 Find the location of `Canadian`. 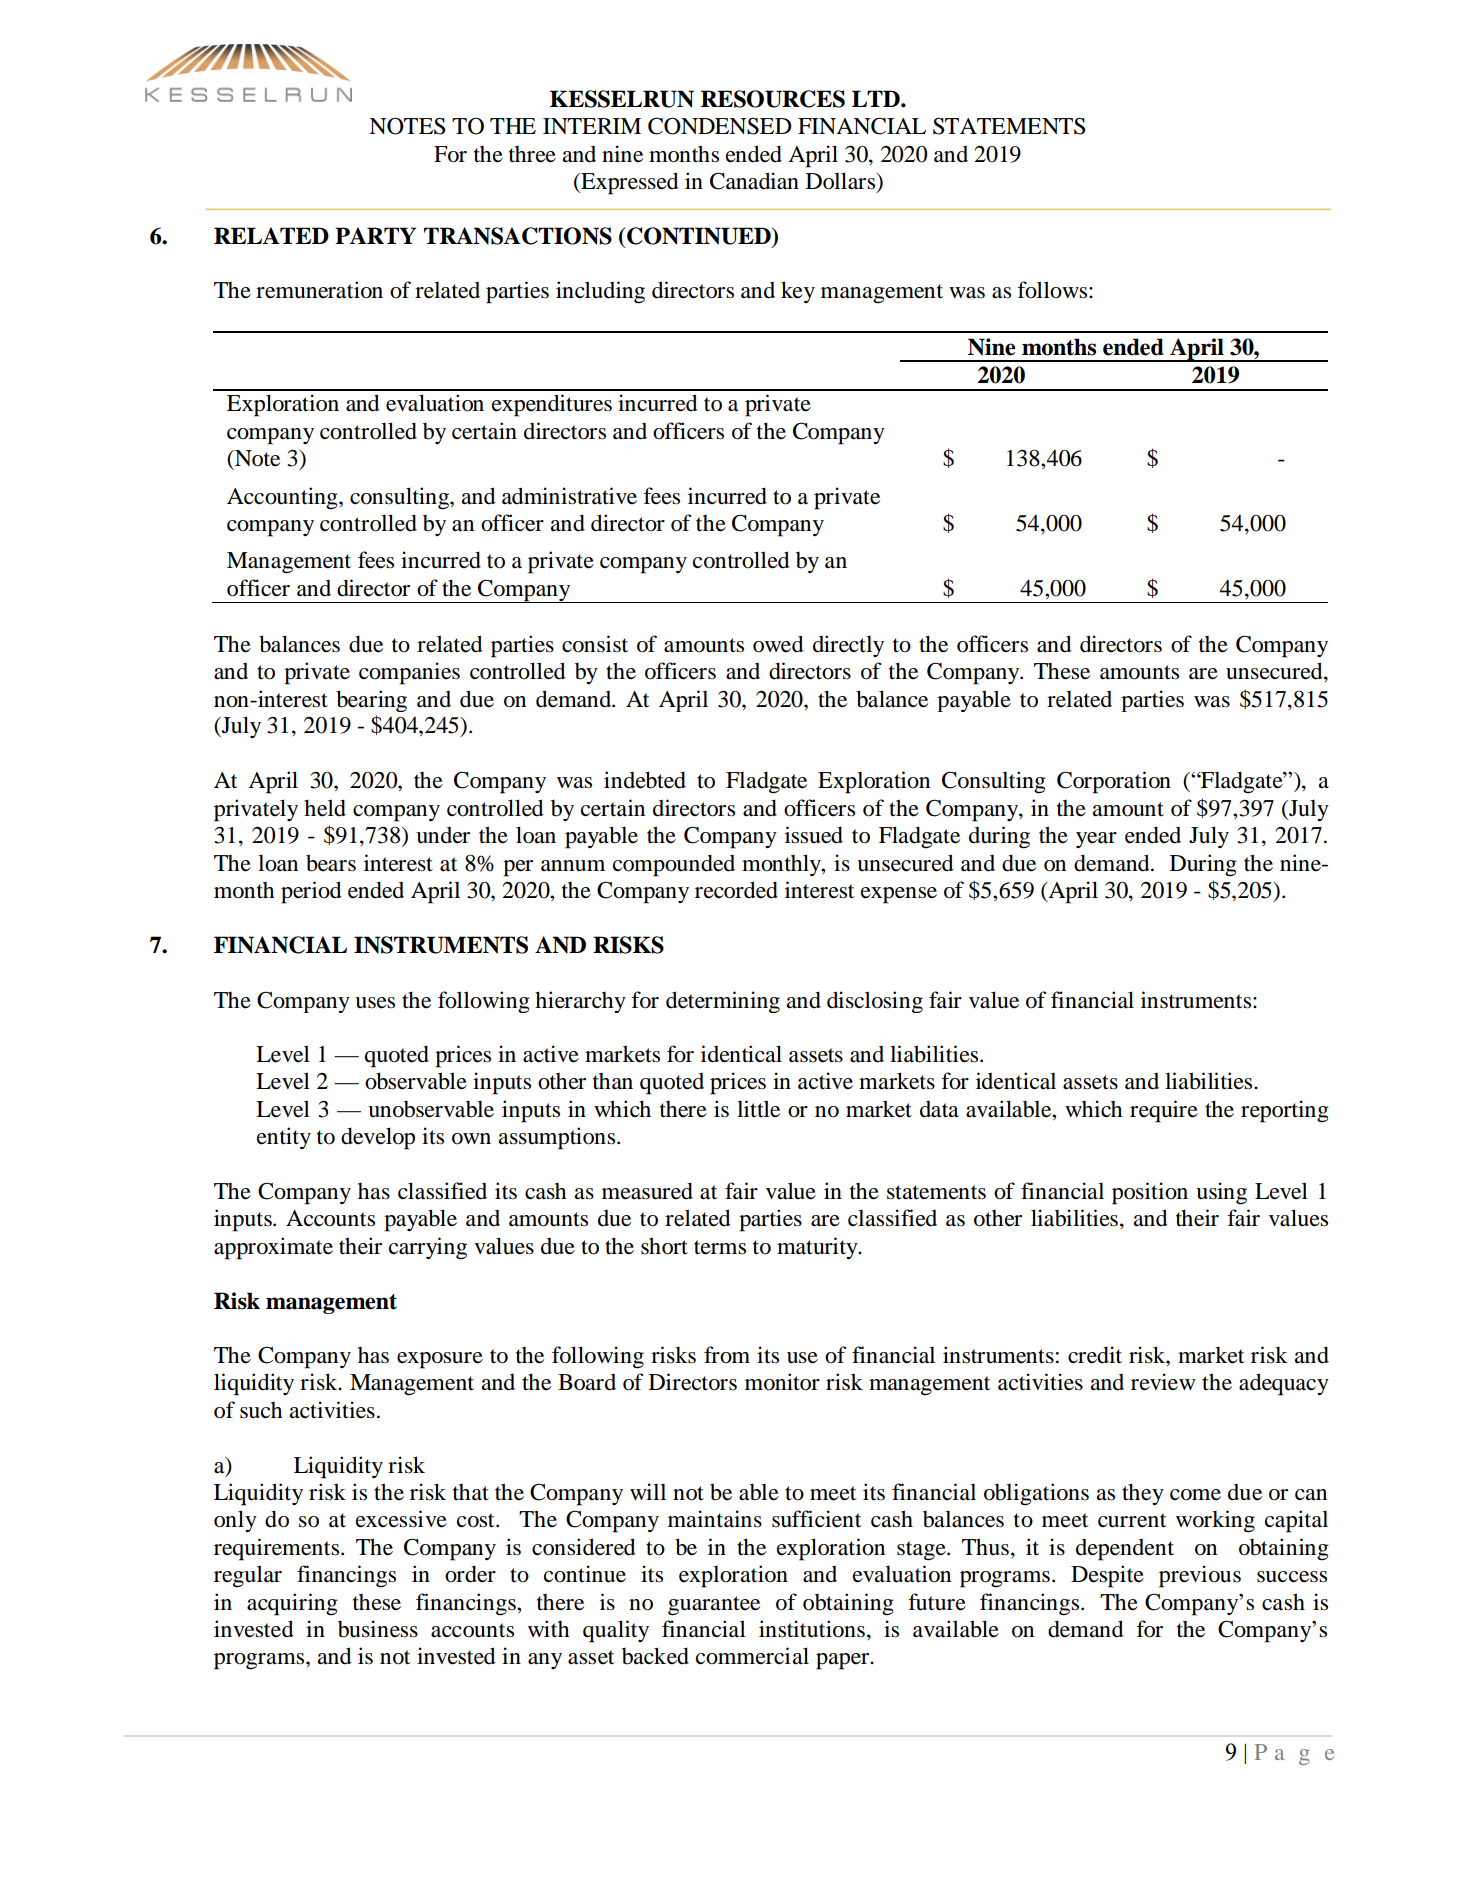

Canadian is located at coordinates (754, 181).
